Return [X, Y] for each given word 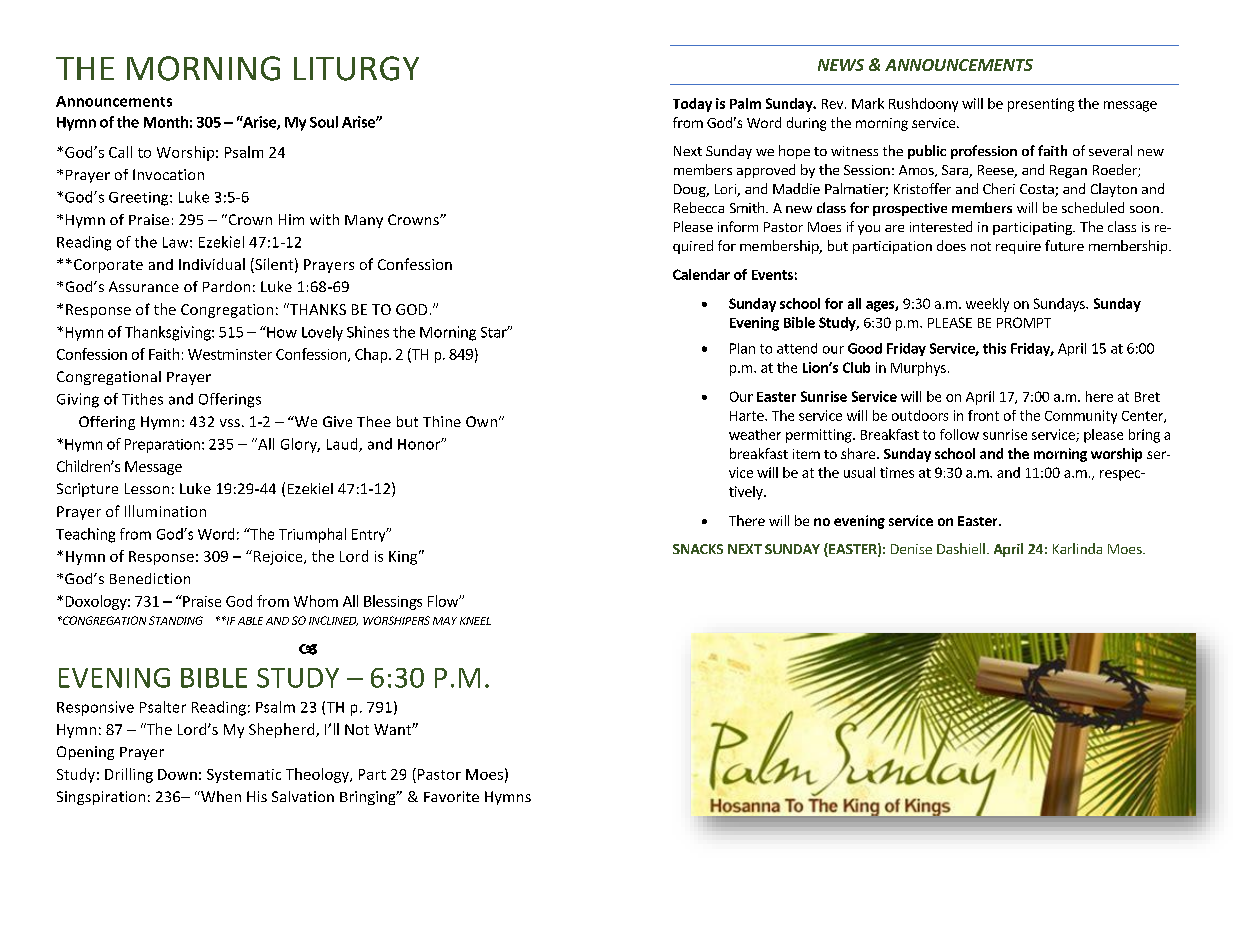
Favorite [451, 796]
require [1018, 247]
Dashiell [961, 548]
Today [692, 105]
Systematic [244, 776]
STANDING [176, 620]
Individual [212, 264]
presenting [1041, 105]
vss [230, 423]
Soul [324, 122]
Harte [748, 416]
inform [738, 226]
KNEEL [475, 621]
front [983, 415]
